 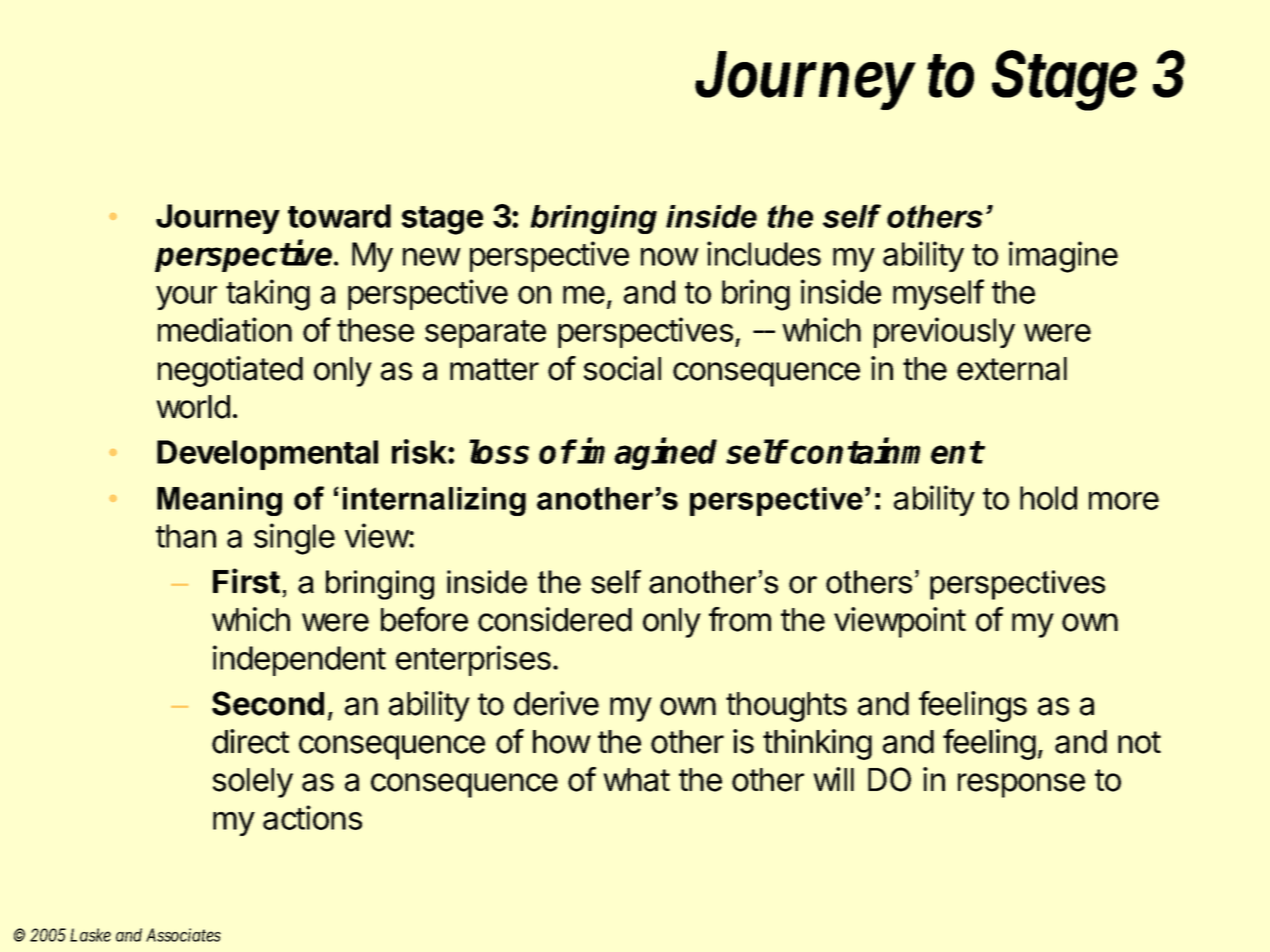 I want to click on what, so click(x=636, y=780).
